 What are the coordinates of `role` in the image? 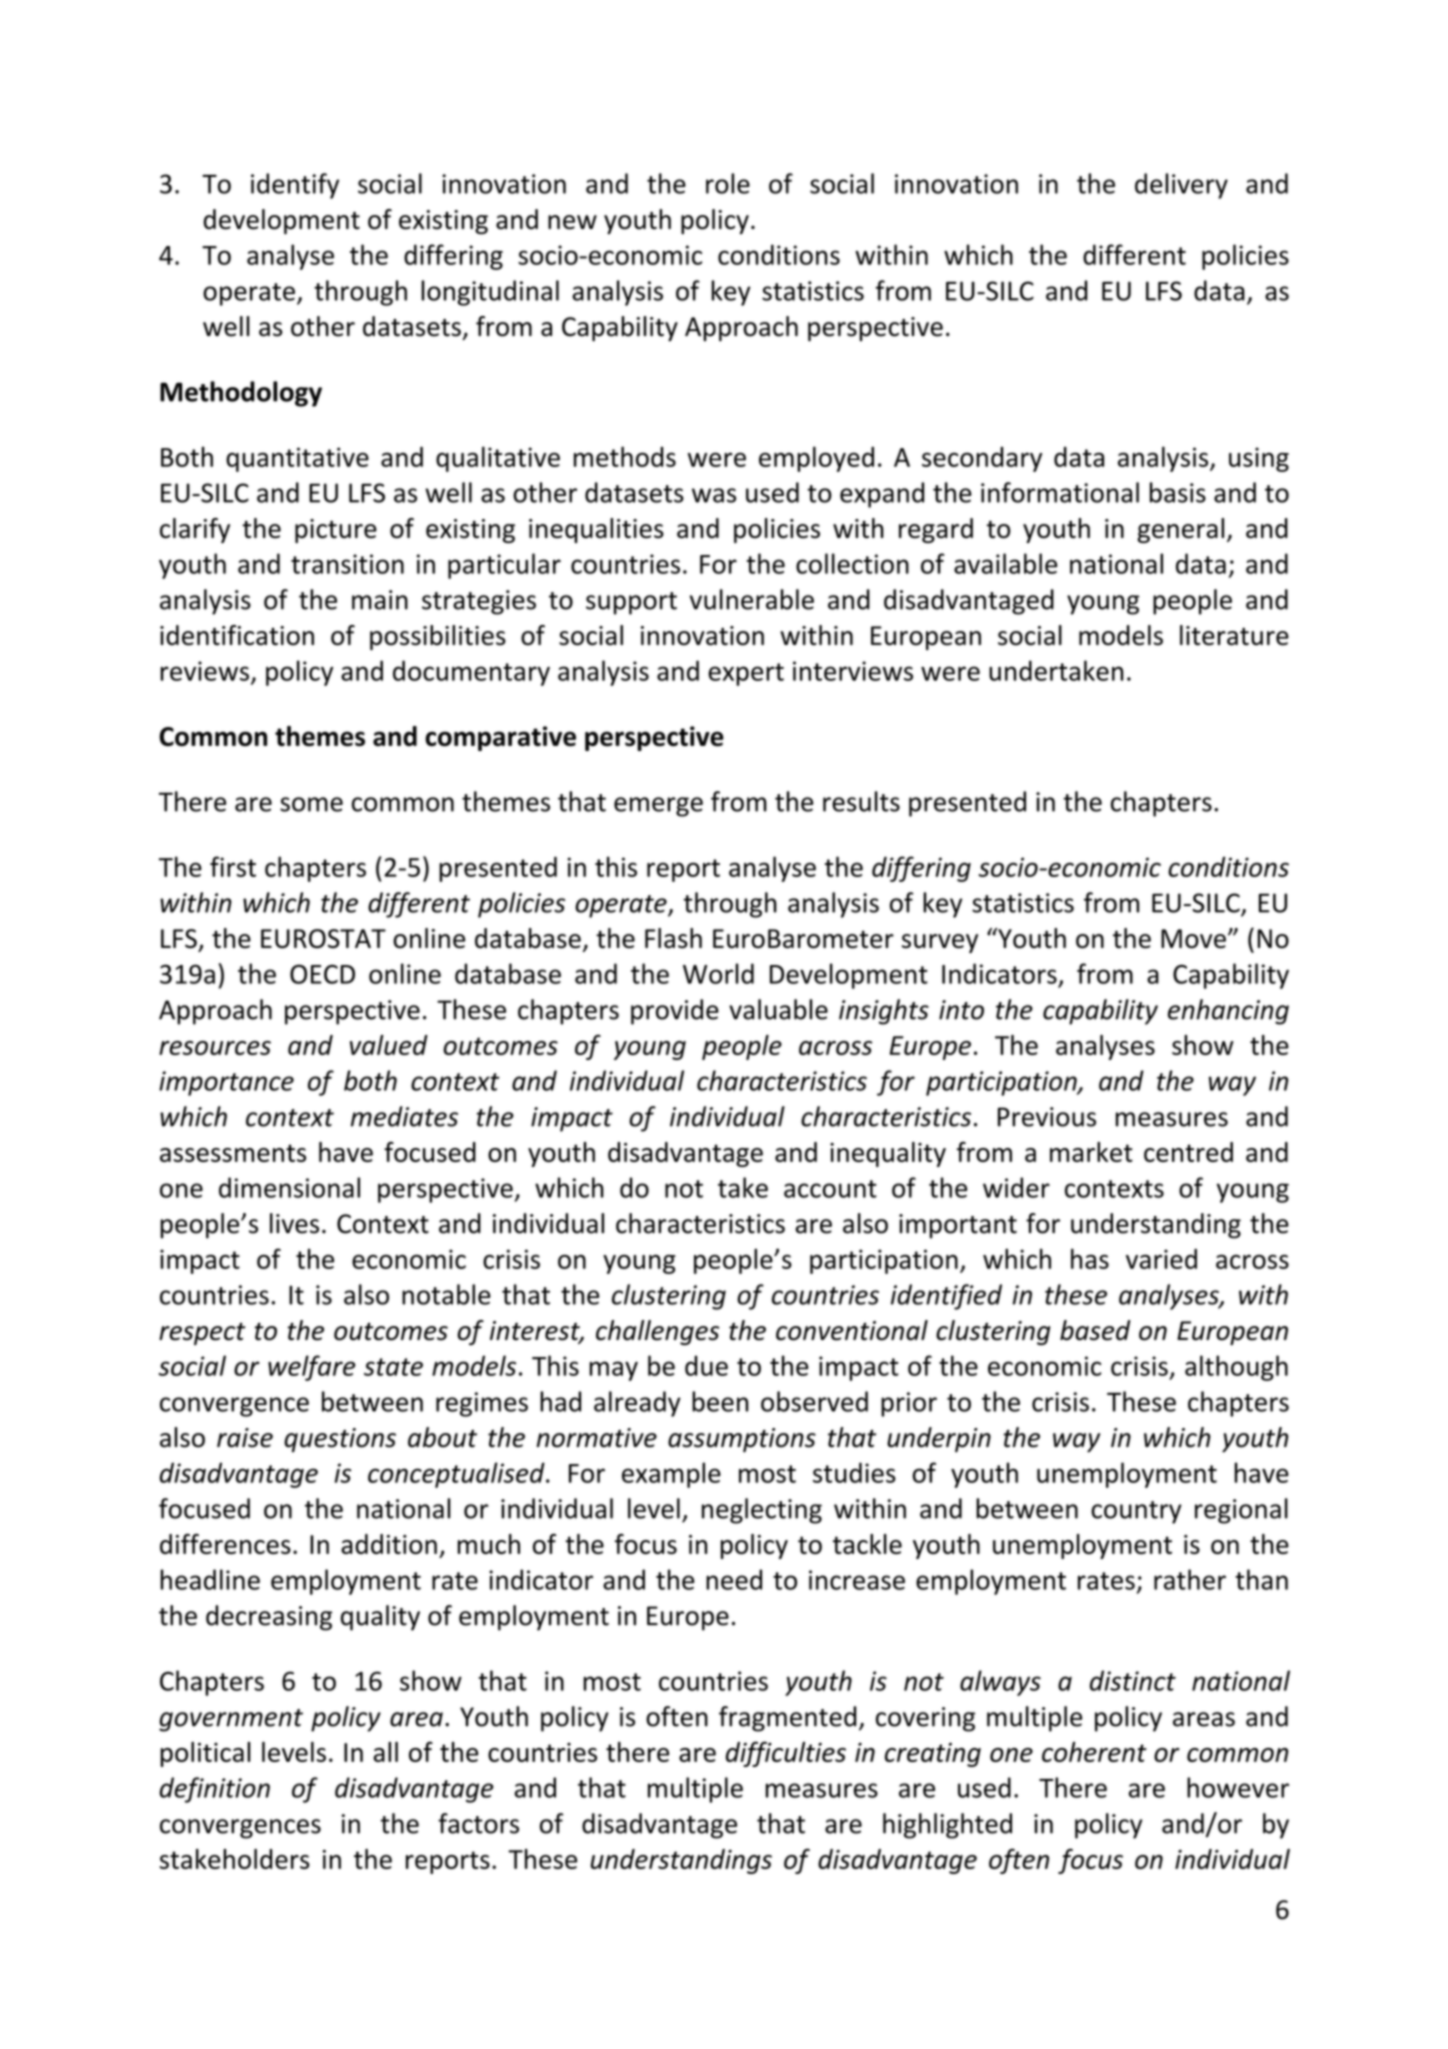 It's located at (728, 183).
